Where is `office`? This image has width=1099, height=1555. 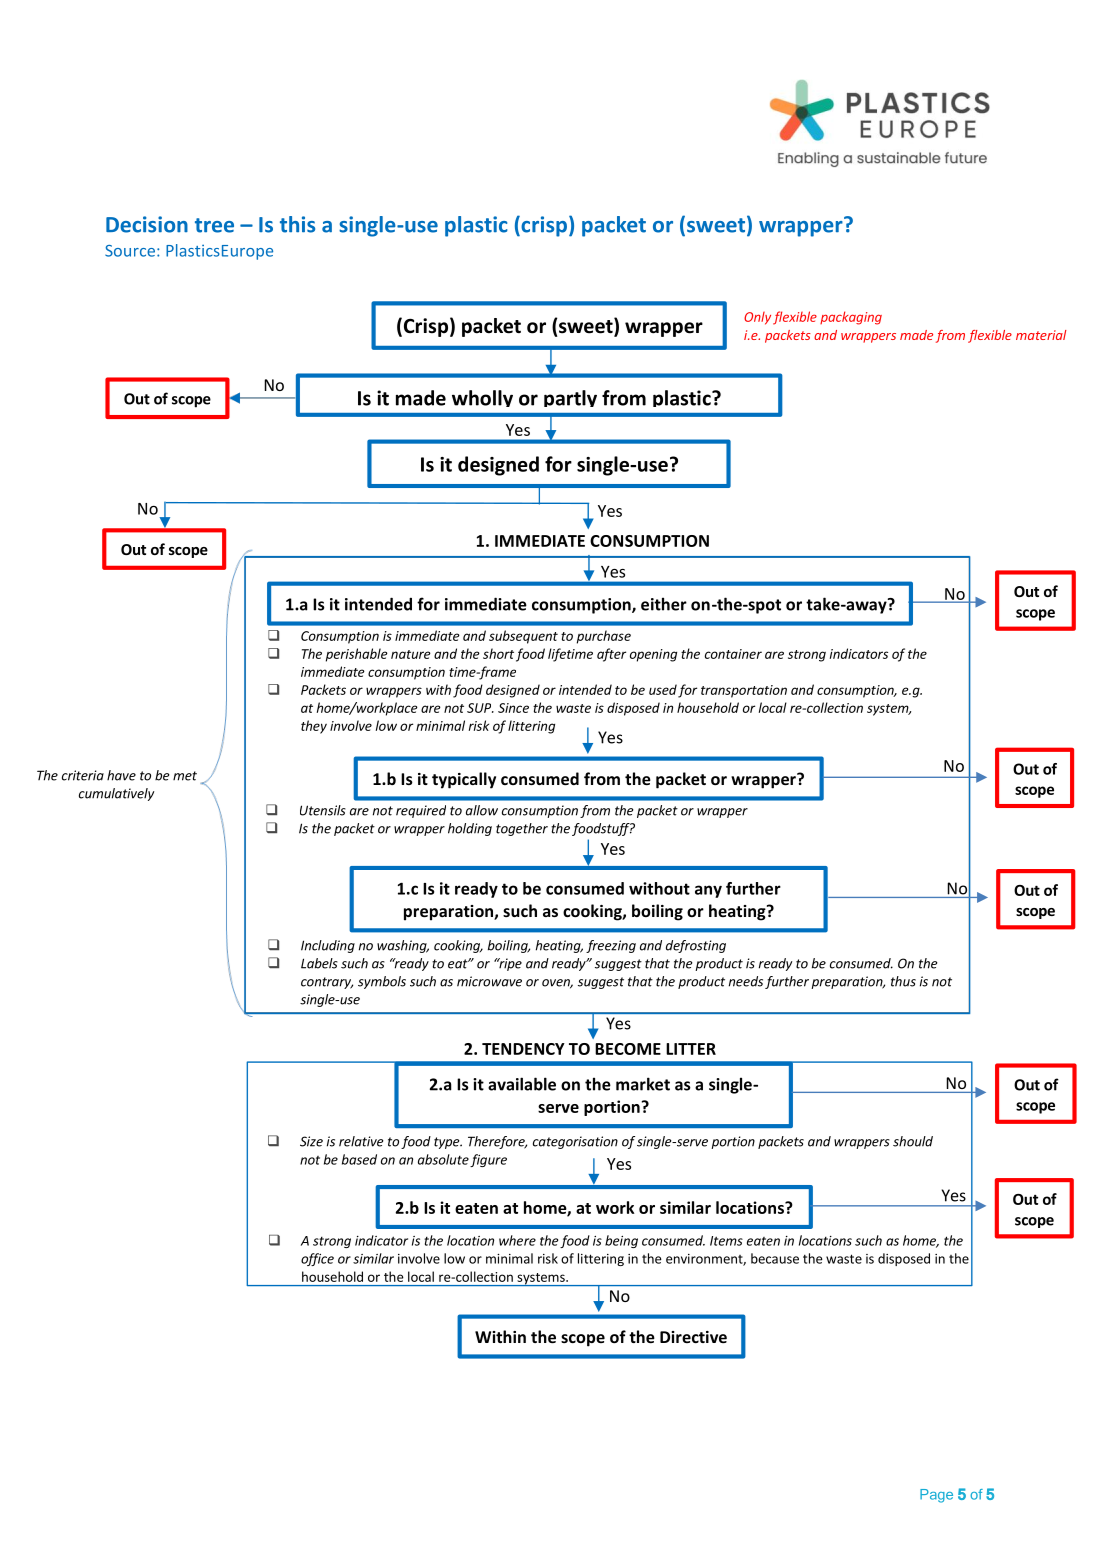 office is located at coordinates (317, 1259).
